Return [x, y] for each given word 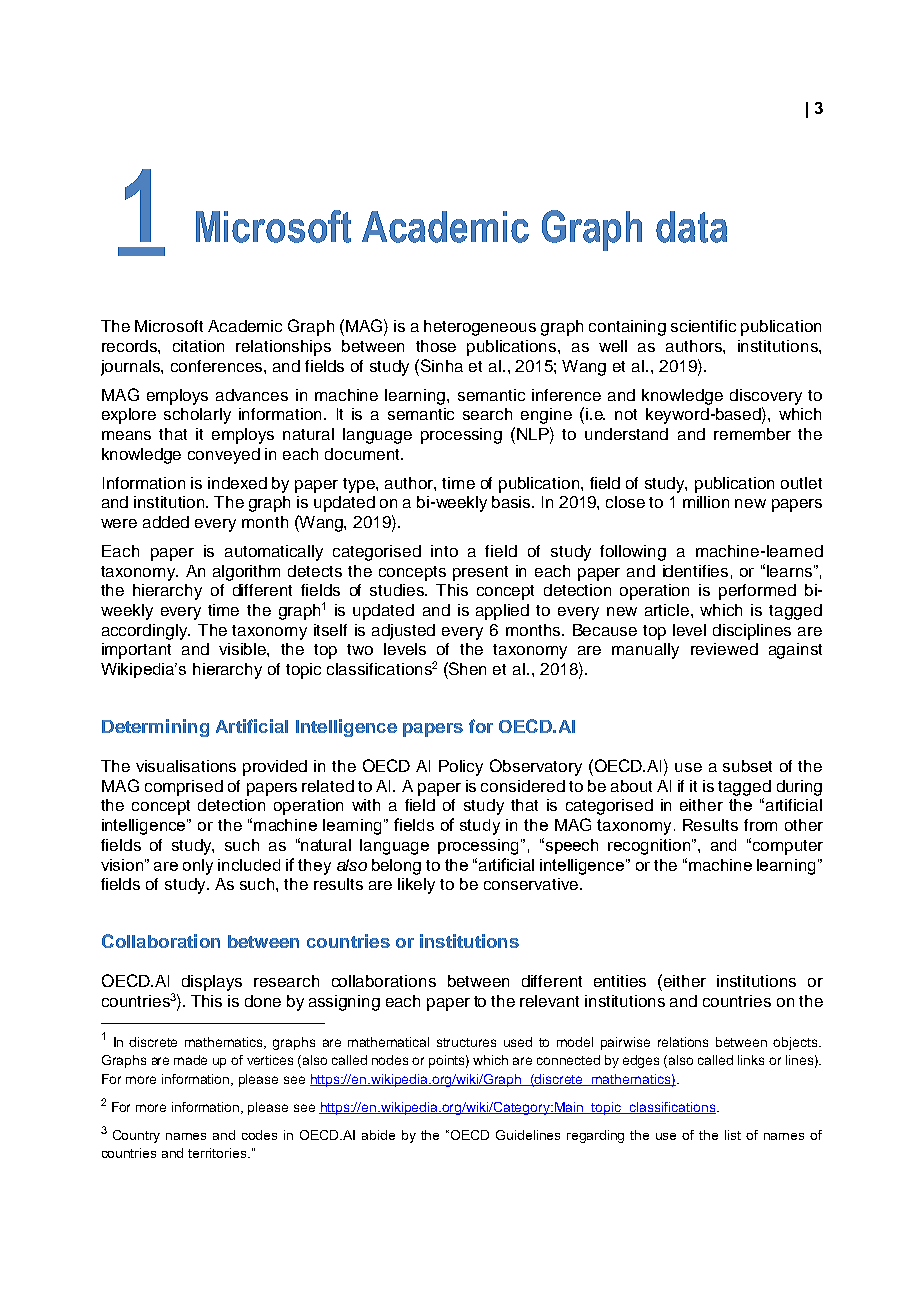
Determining [155, 728]
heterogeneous [480, 328]
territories [218, 1153]
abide [378, 1135]
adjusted [403, 632]
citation [198, 346]
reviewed [724, 649]
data [691, 227]
